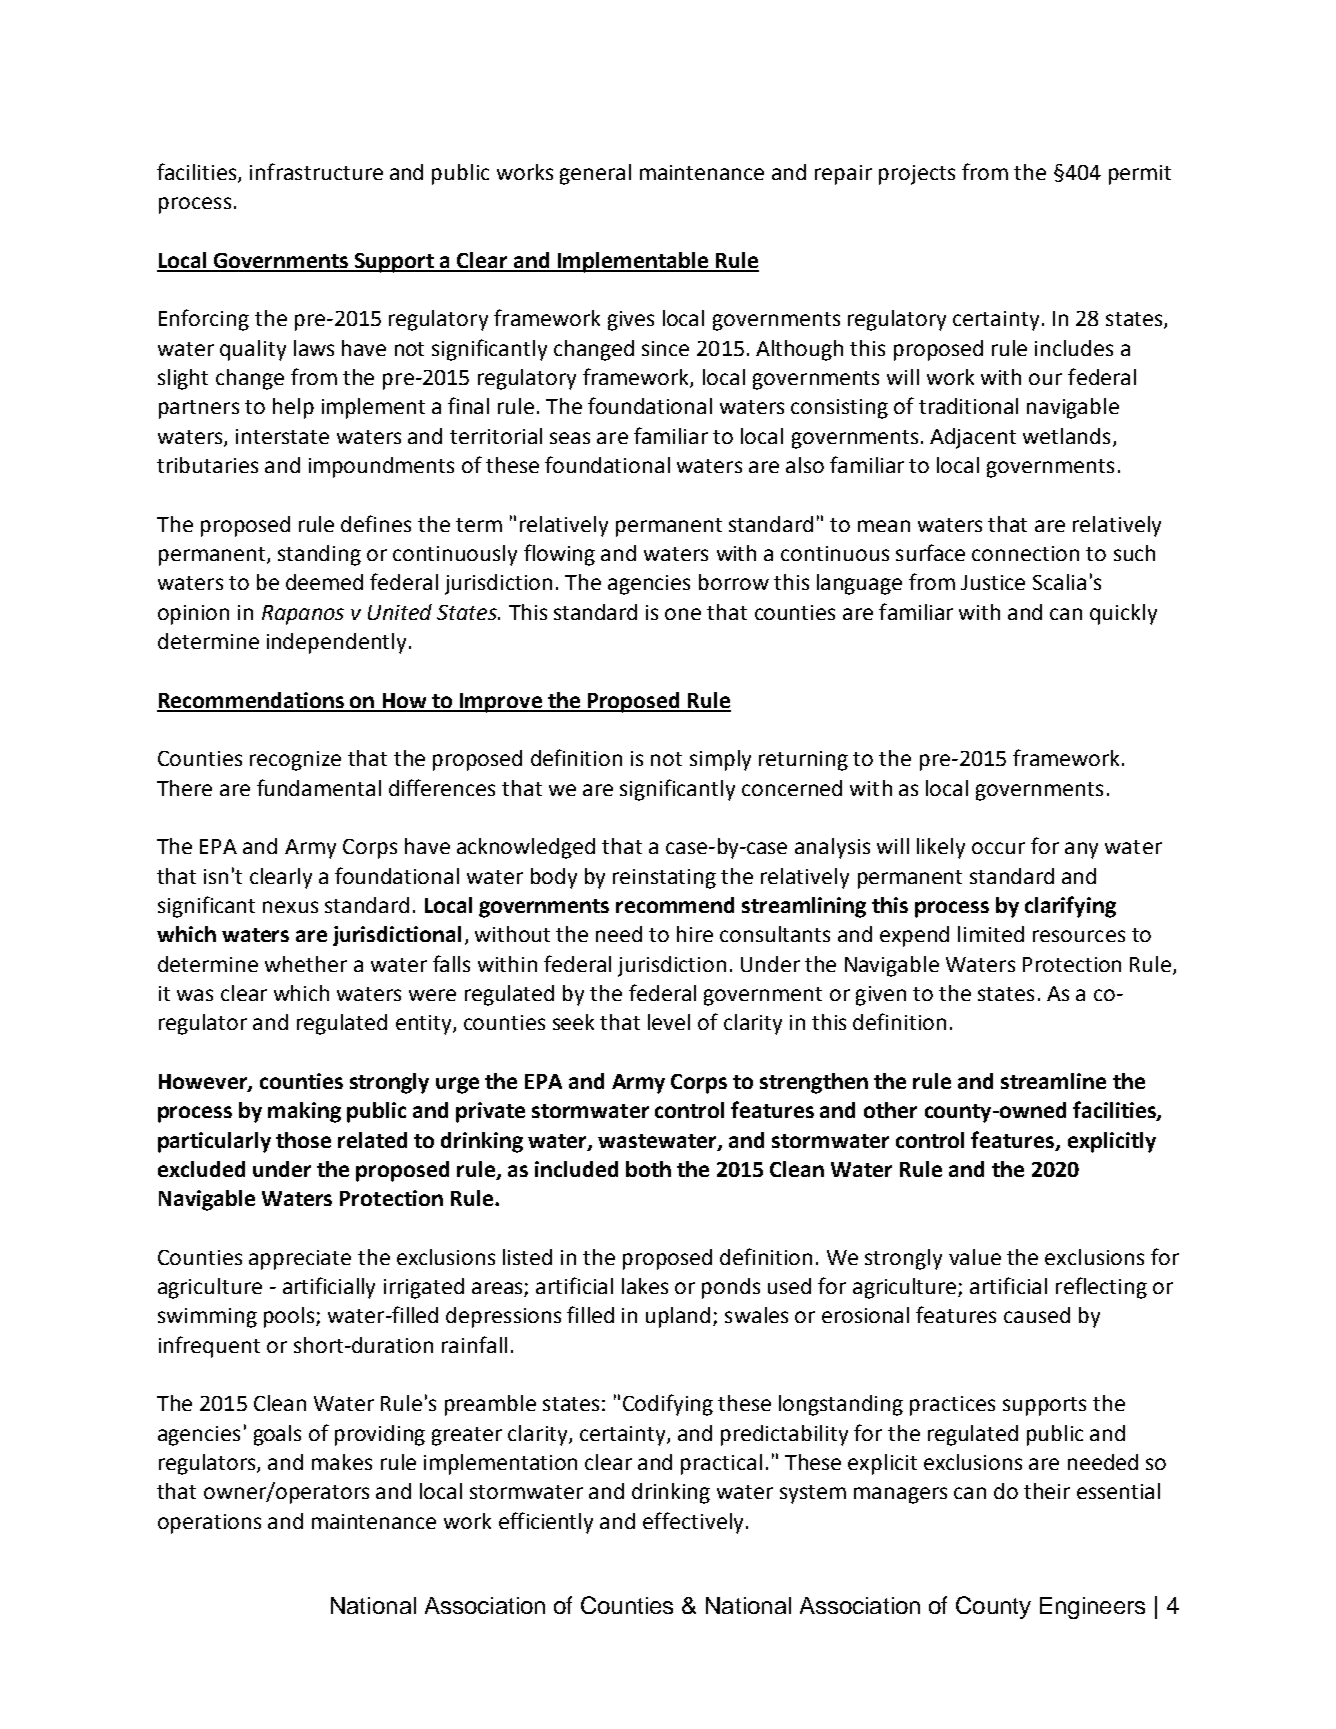  What do you see at coordinates (917, 175) in the page?
I see `projects` at bounding box center [917, 175].
